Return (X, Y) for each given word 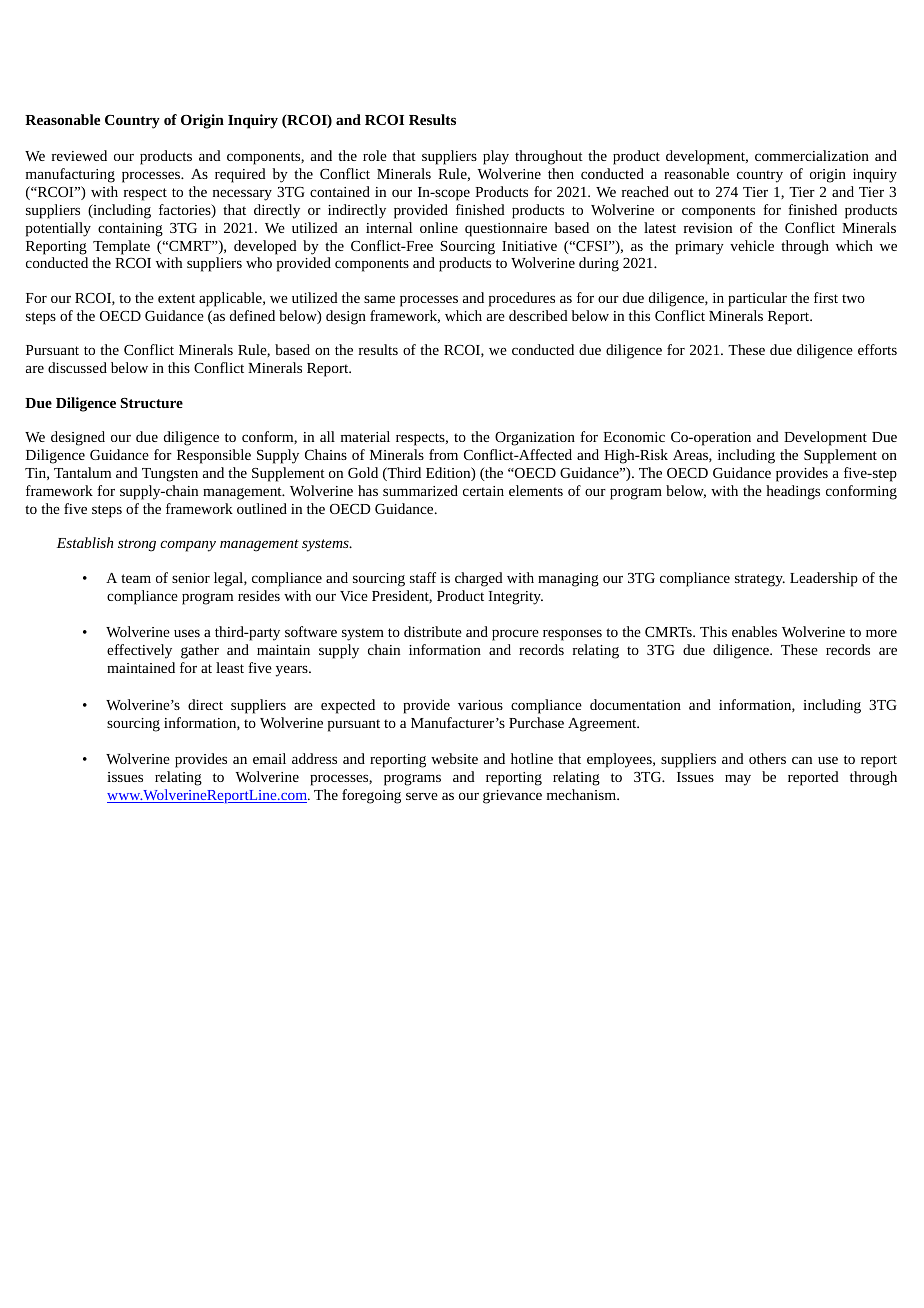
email (269, 758)
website (454, 758)
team (136, 578)
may (738, 780)
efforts (877, 349)
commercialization (812, 155)
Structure (152, 403)
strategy (760, 580)
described (538, 315)
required (240, 175)
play (496, 157)
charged (479, 579)
